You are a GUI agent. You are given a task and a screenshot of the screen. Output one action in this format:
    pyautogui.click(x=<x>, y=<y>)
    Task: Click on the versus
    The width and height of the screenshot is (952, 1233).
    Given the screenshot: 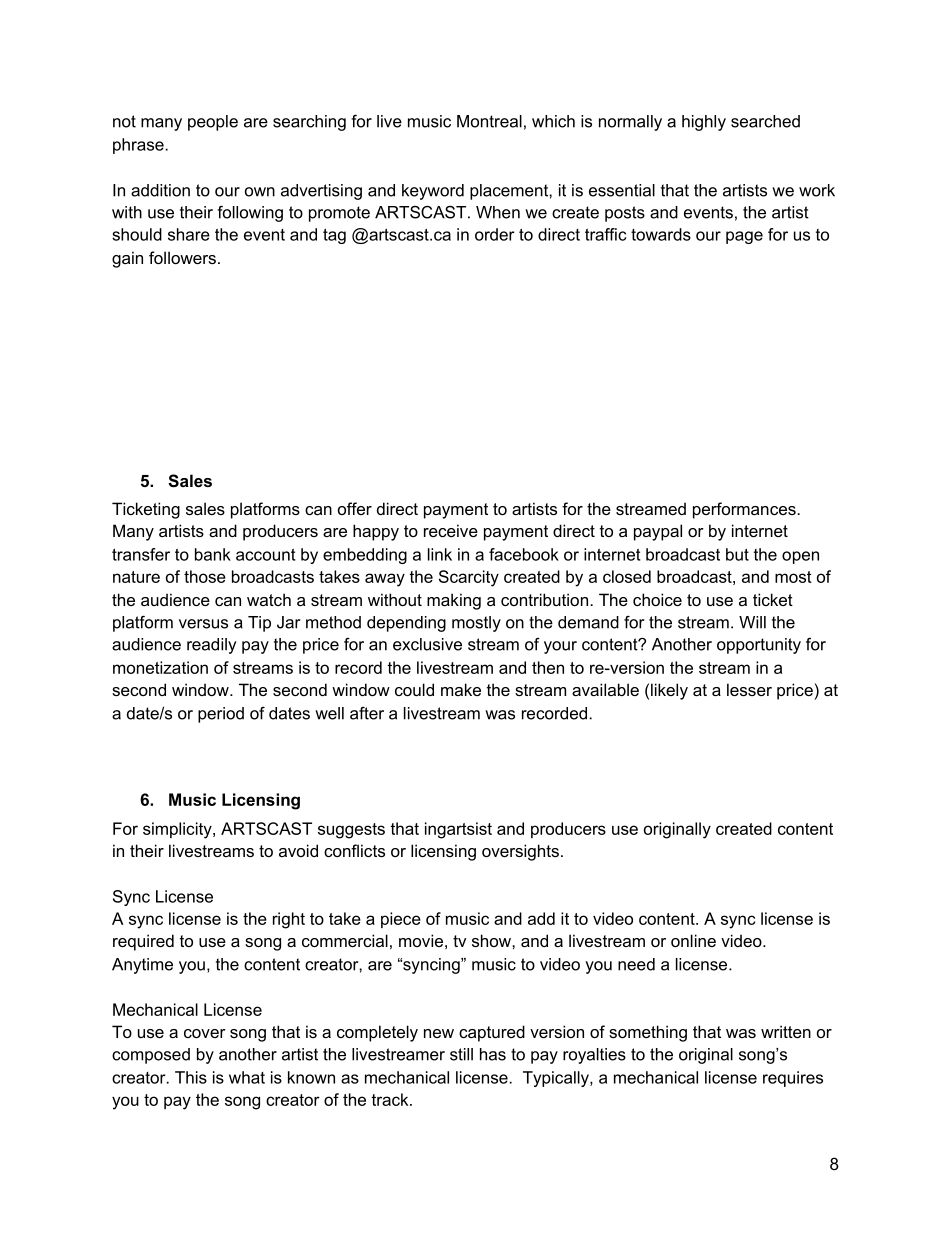 What is the action you would take?
    pyautogui.click(x=203, y=624)
